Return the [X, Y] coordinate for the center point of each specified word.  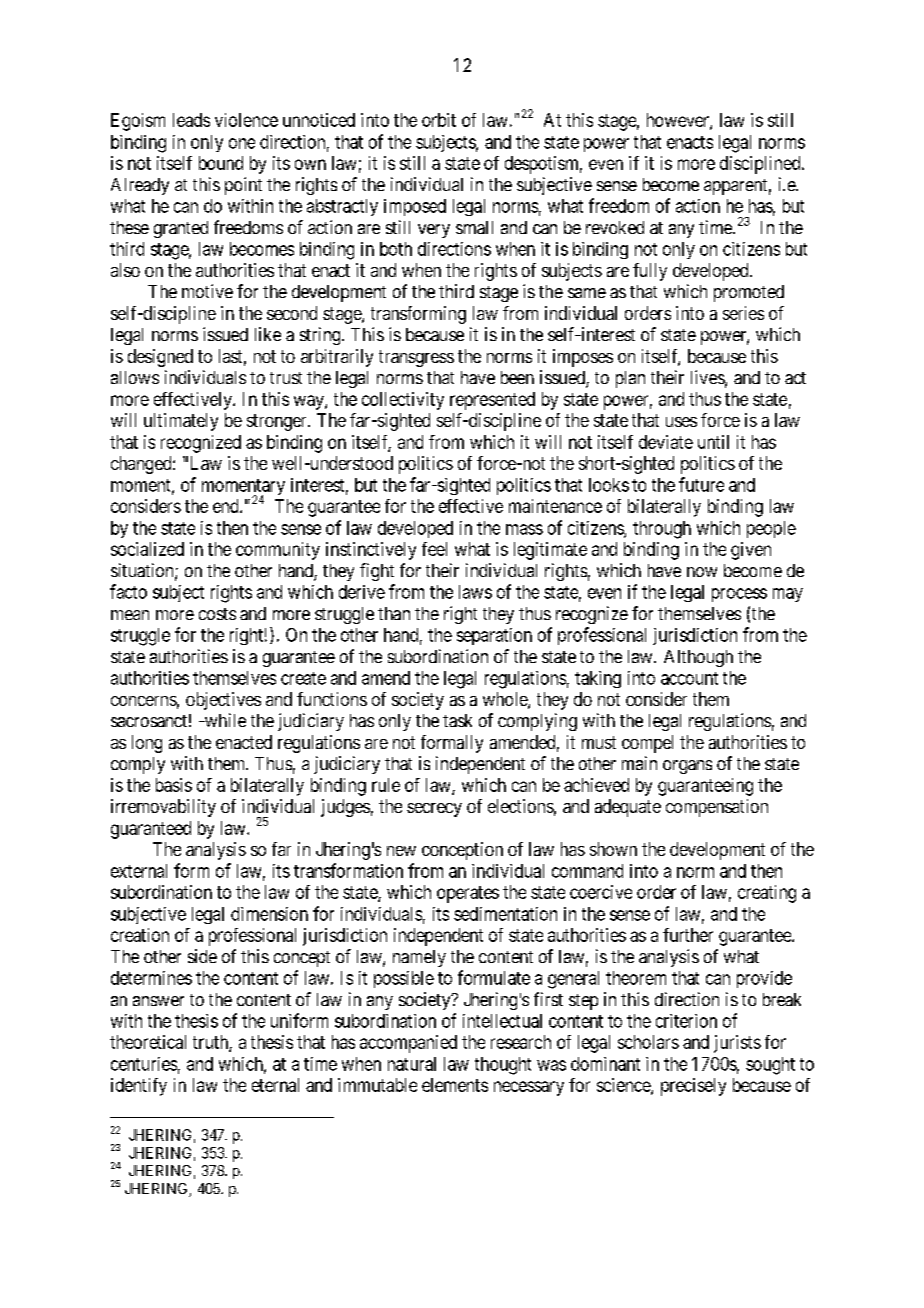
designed [160, 358]
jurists [737, 1044]
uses [681, 422]
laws [475, 592]
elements [455, 1085]
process [739, 595]
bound [221, 163]
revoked [615, 227]
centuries [144, 1064]
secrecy [434, 810]
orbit [439, 120]
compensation [717, 808]
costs [217, 614]
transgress [416, 358]
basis [174, 785]
